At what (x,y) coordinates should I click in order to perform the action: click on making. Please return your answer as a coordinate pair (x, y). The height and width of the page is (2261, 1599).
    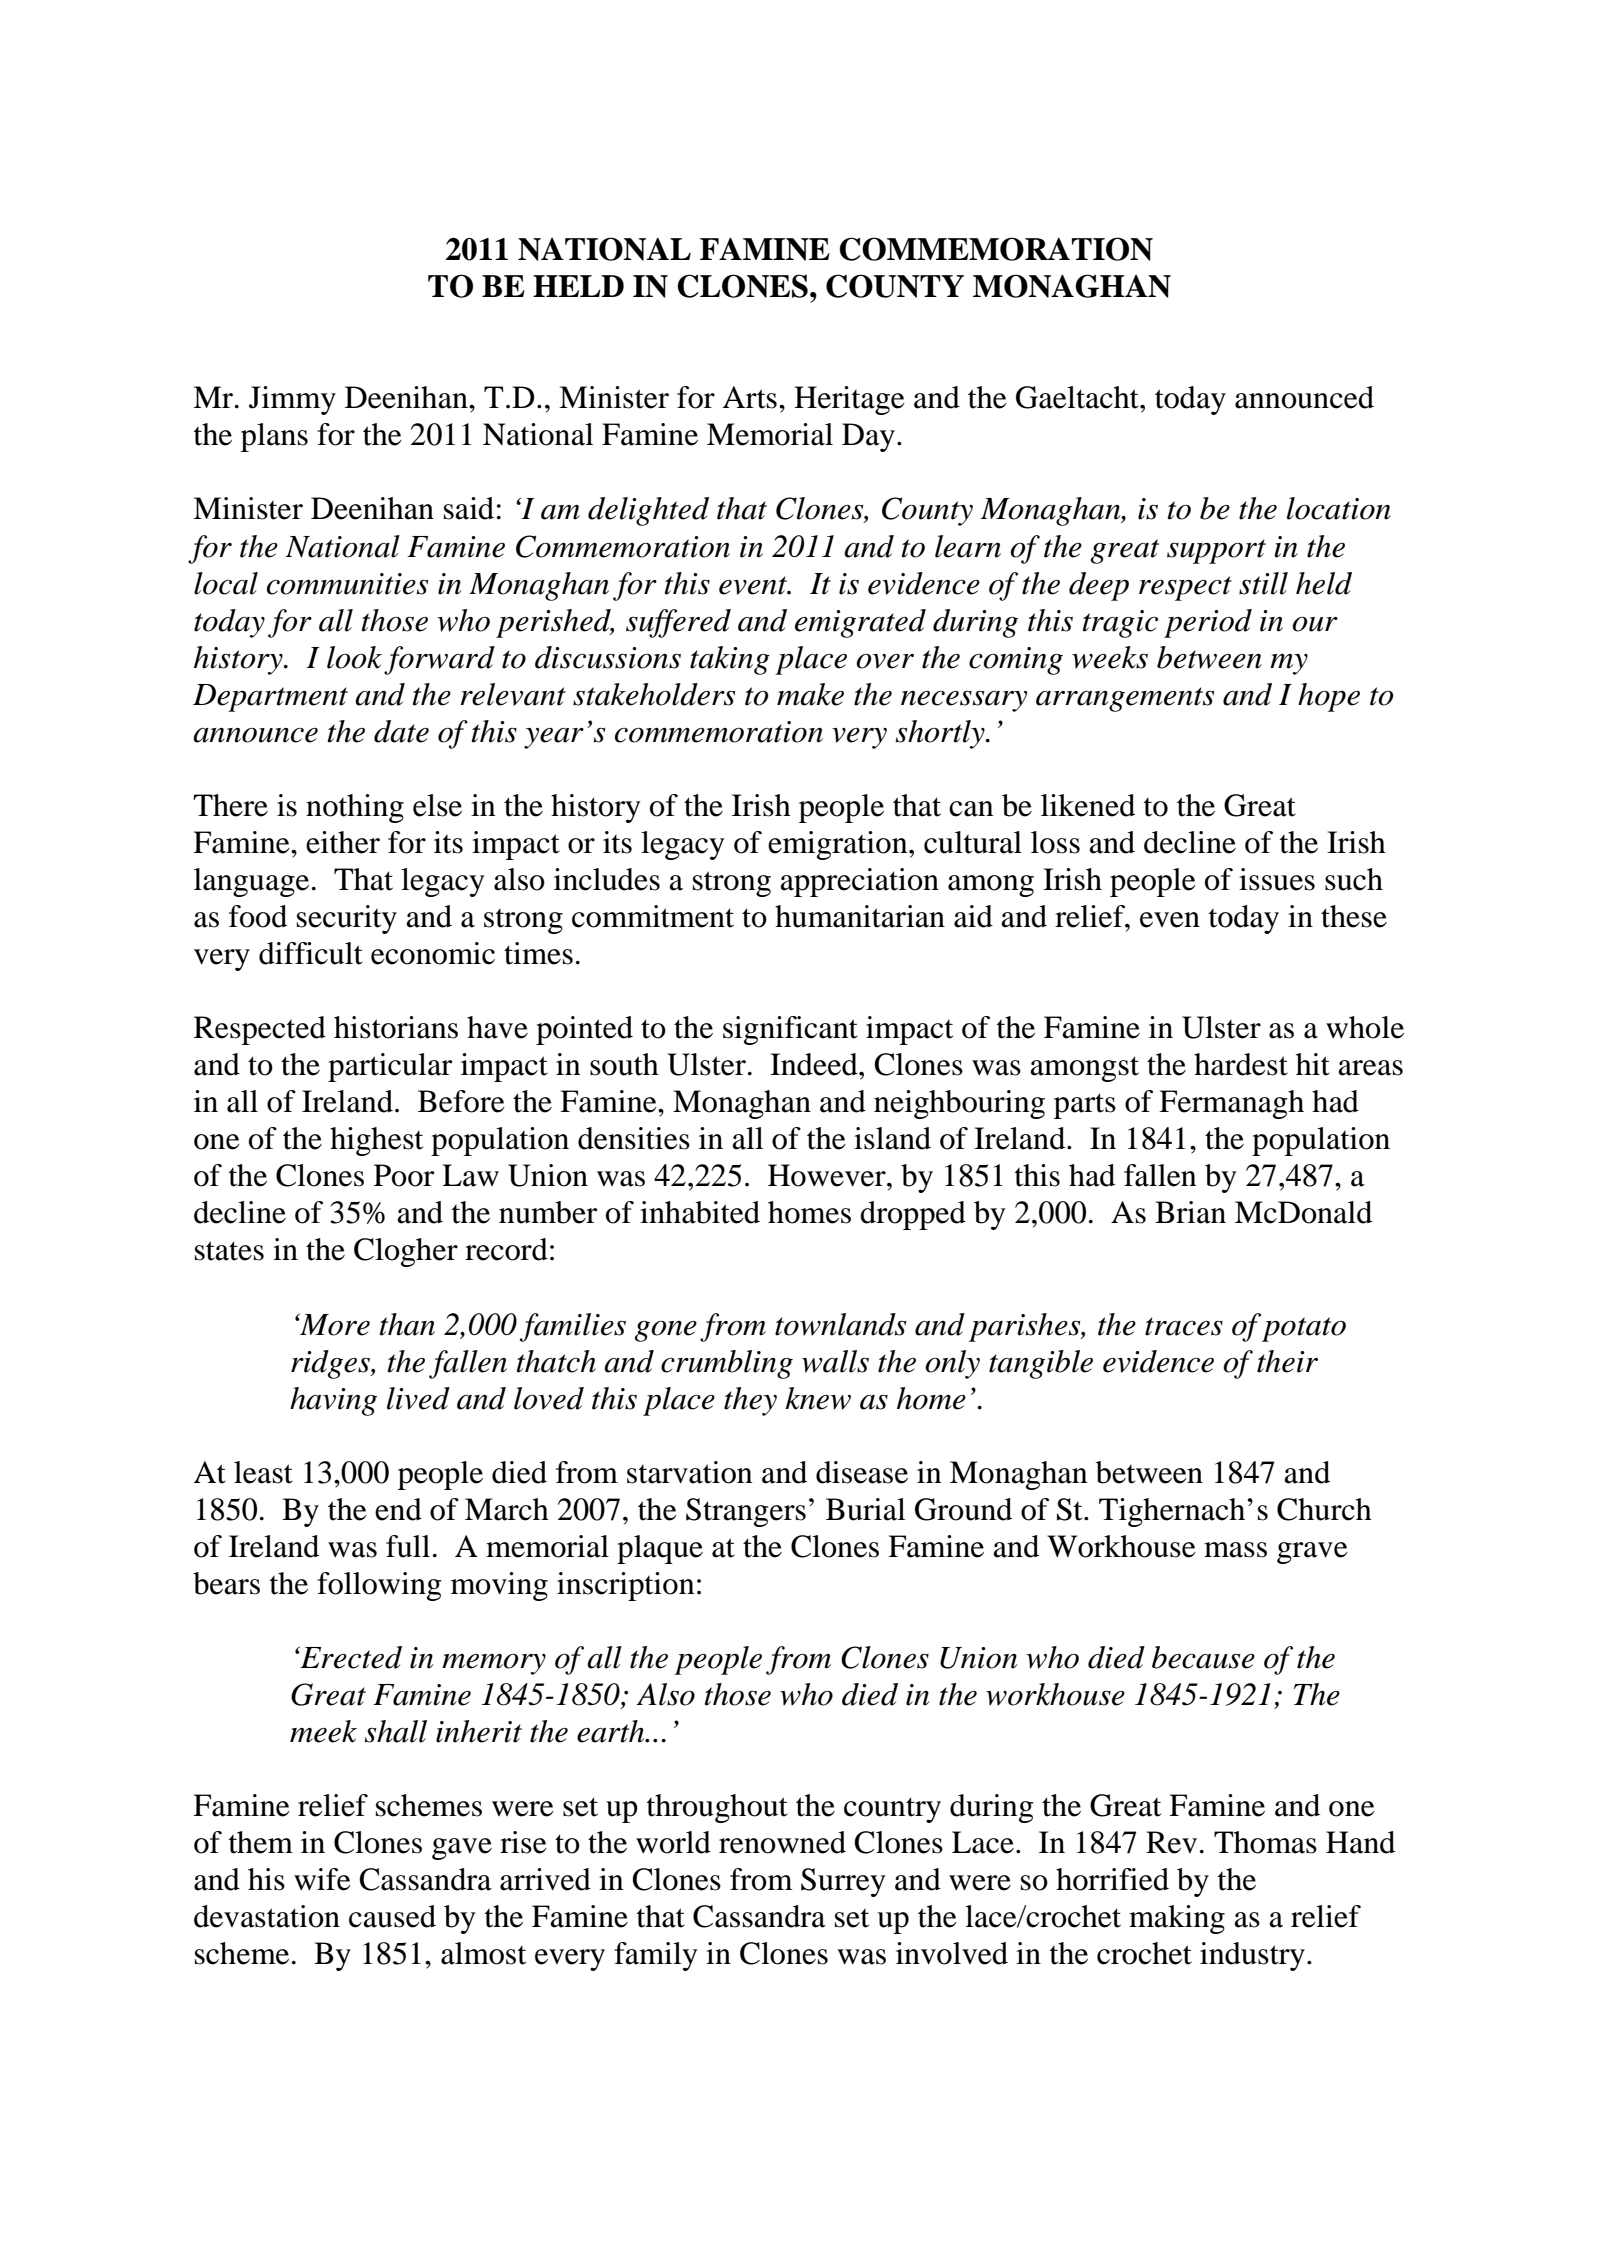
    Looking at the image, I should click on (1177, 1919).
